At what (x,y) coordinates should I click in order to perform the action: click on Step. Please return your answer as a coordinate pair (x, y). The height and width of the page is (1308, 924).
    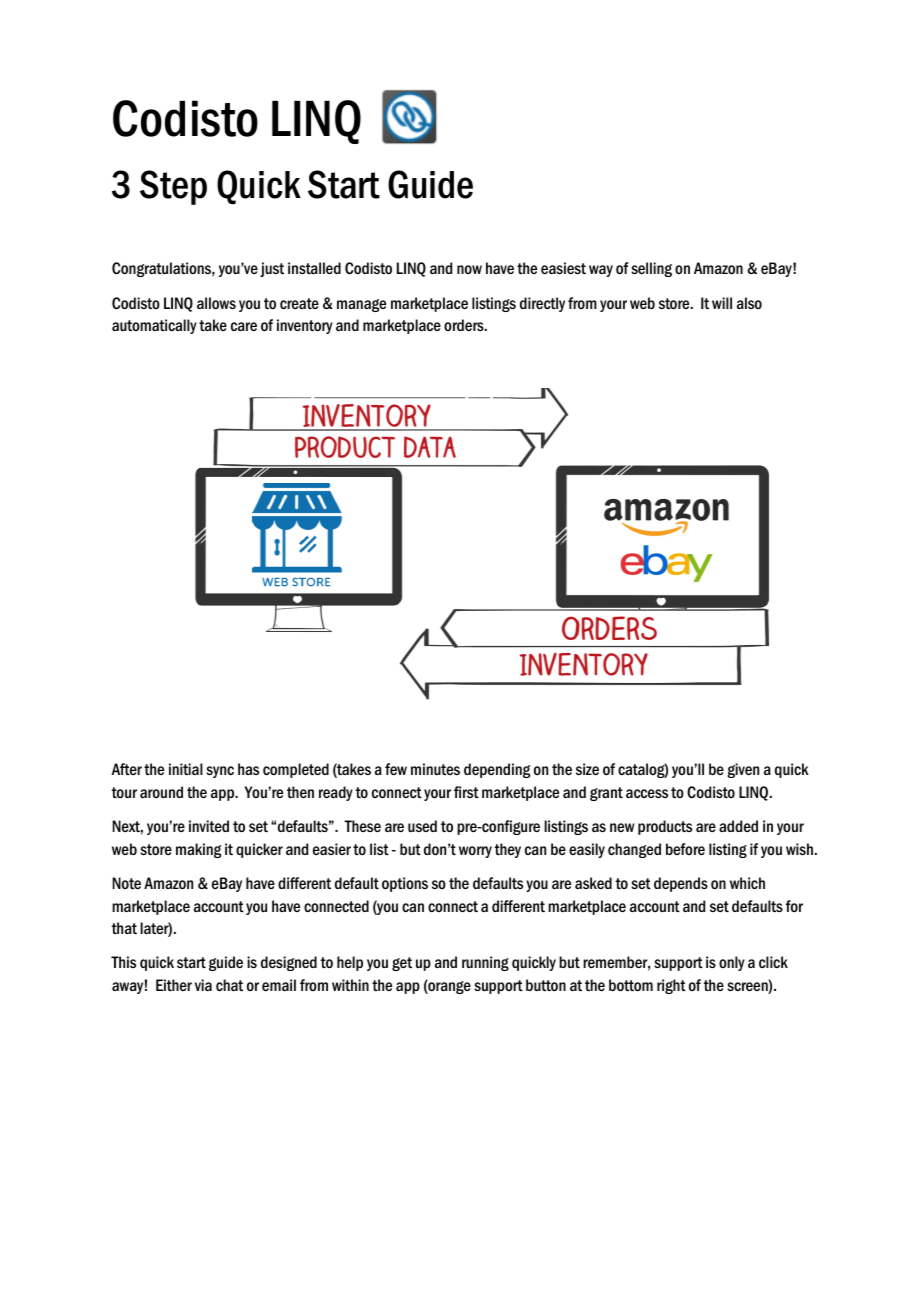
    Looking at the image, I should click on (173, 187).
